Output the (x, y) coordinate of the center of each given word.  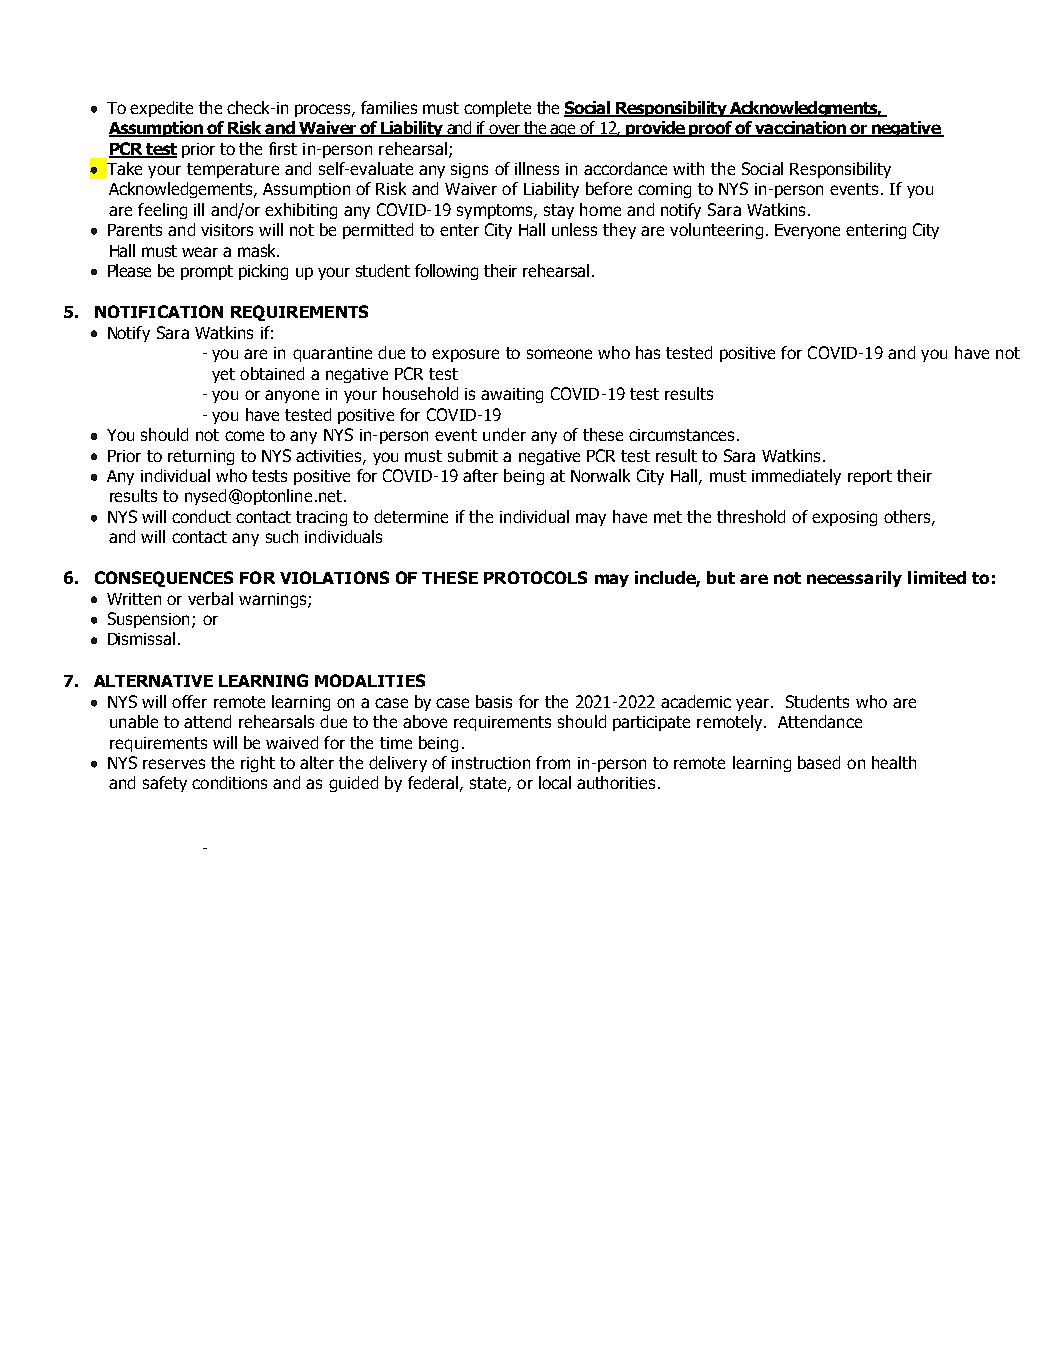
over (505, 130)
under (504, 434)
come (244, 436)
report (870, 477)
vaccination (800, 129)
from (553, 762)
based (819, 762)
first (283, 148)
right (258, 764)
